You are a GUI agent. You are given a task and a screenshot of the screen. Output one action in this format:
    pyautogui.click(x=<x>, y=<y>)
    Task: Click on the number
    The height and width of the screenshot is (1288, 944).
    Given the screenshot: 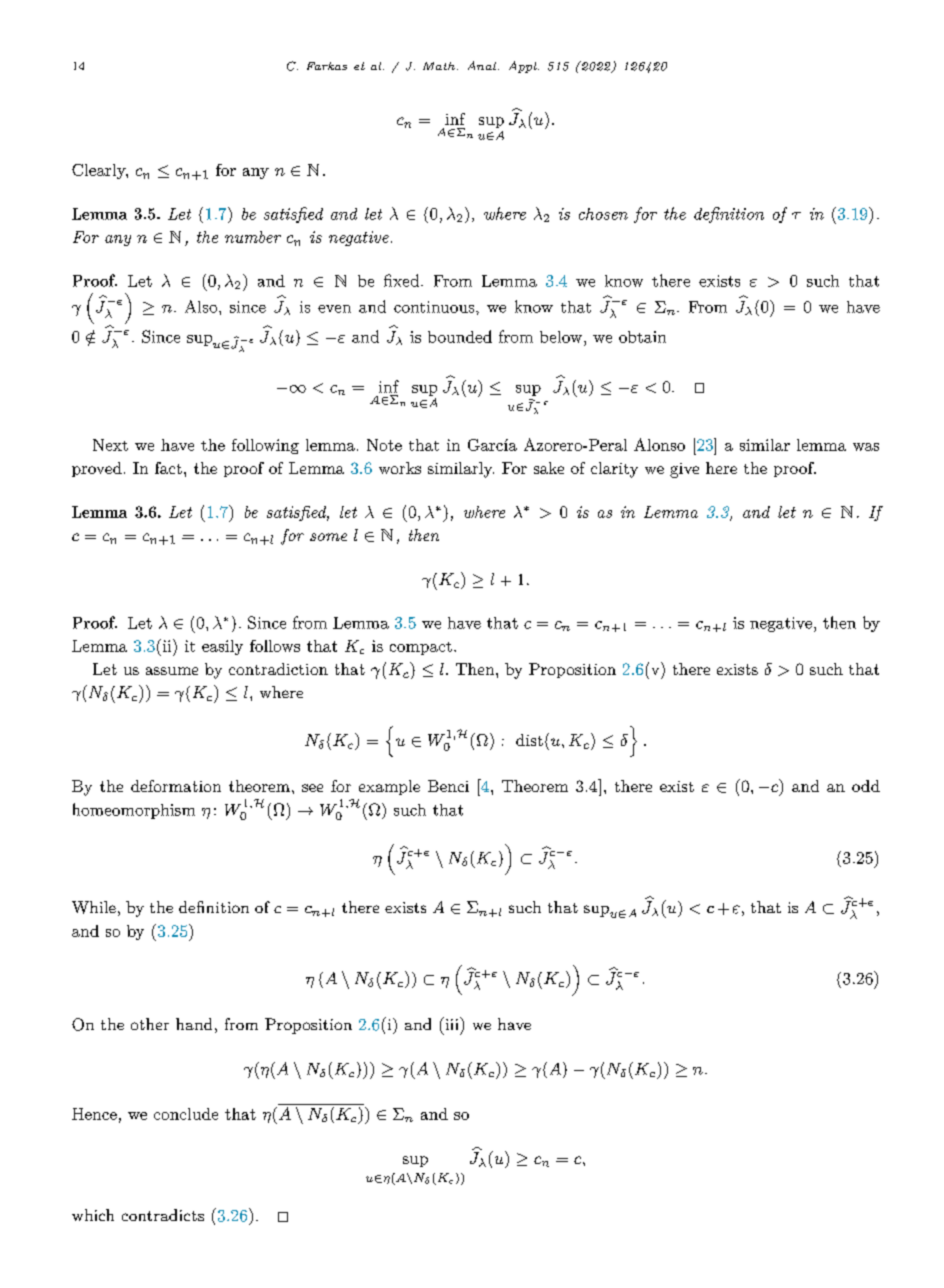 What is the action you would take?
    pyautogui.click(x=253, y=237)
